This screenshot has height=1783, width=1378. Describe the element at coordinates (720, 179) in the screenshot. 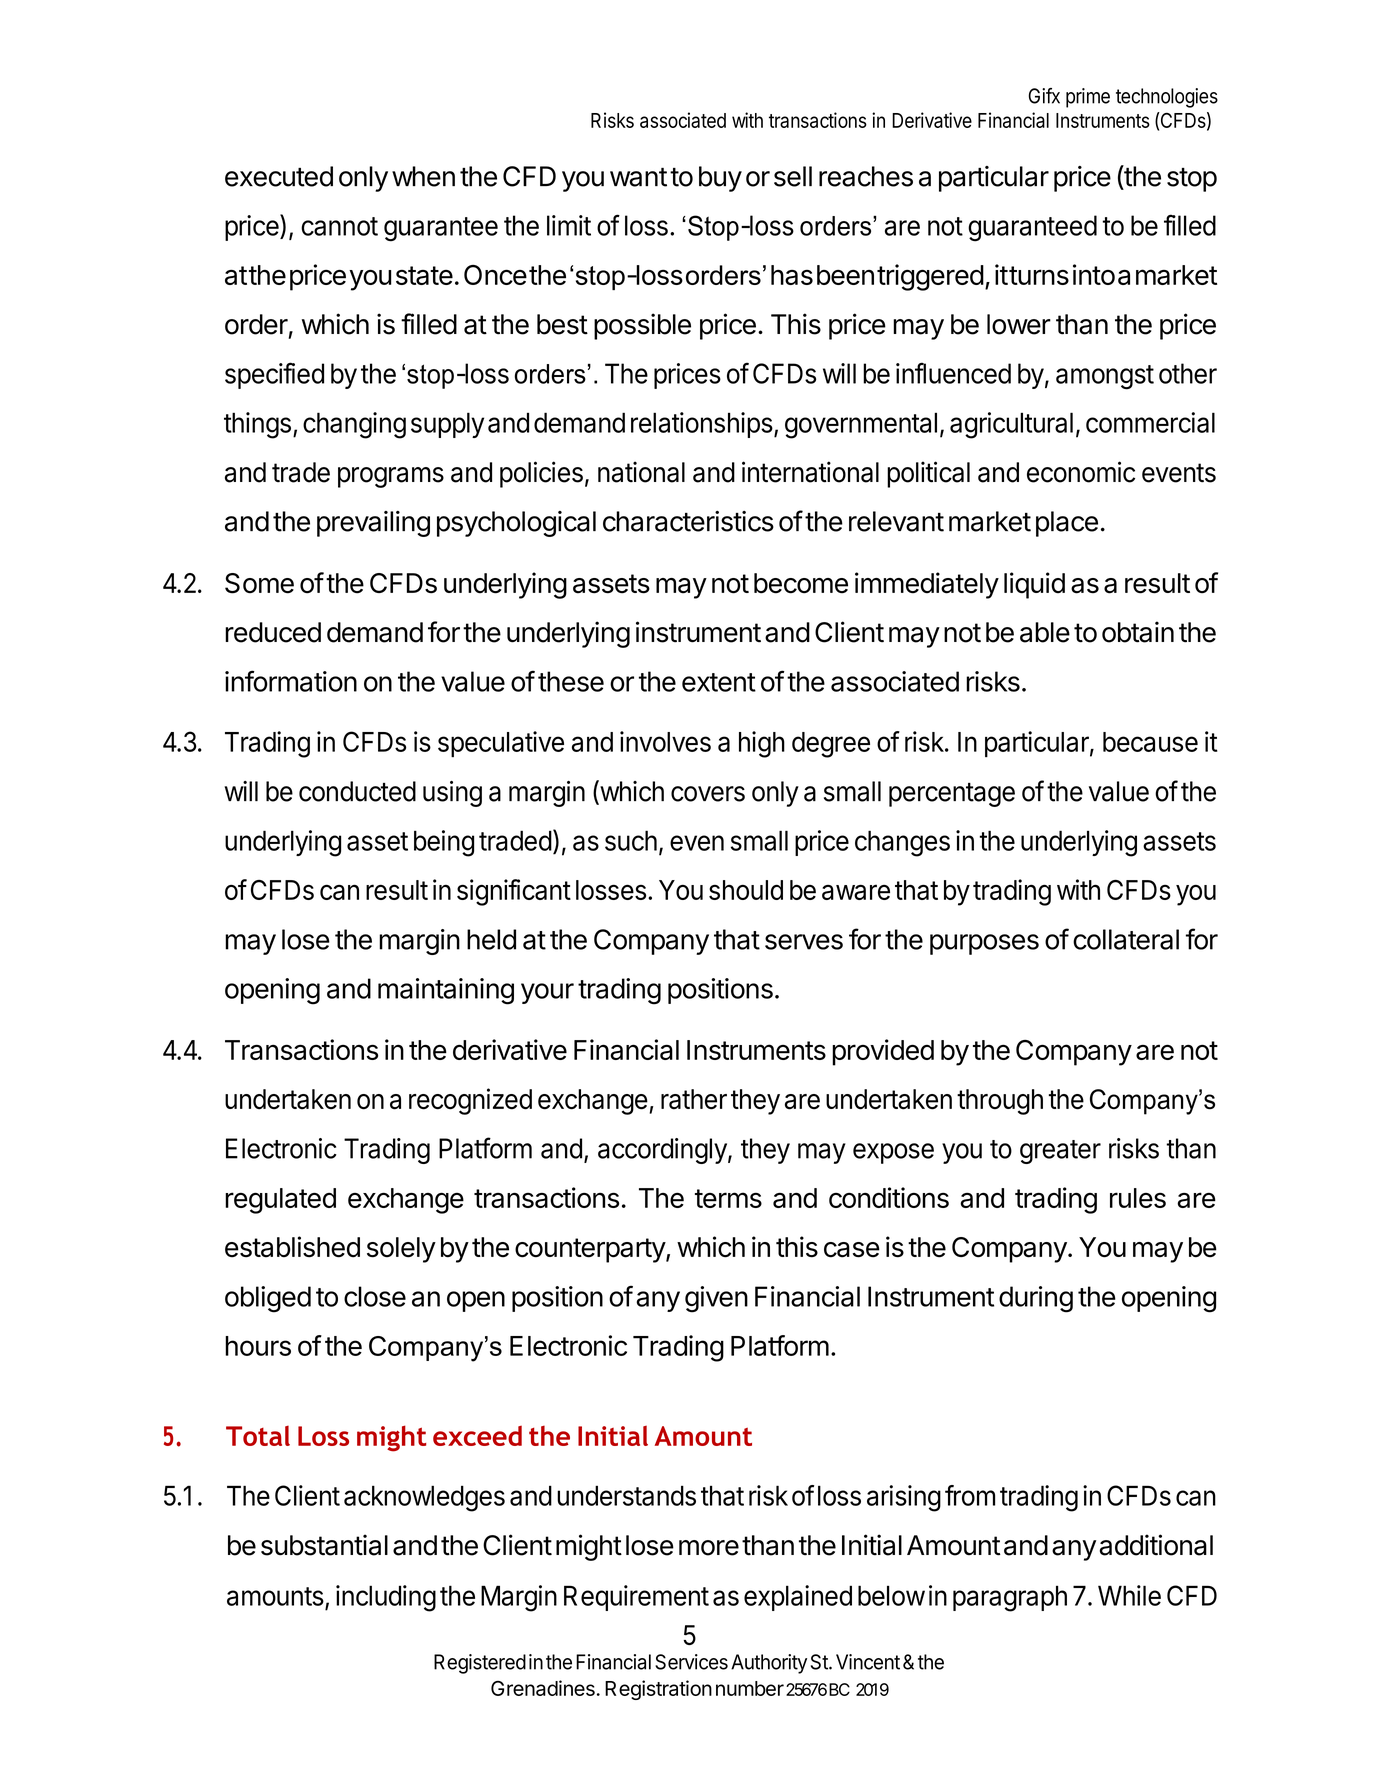

I see `buy` at that location.
